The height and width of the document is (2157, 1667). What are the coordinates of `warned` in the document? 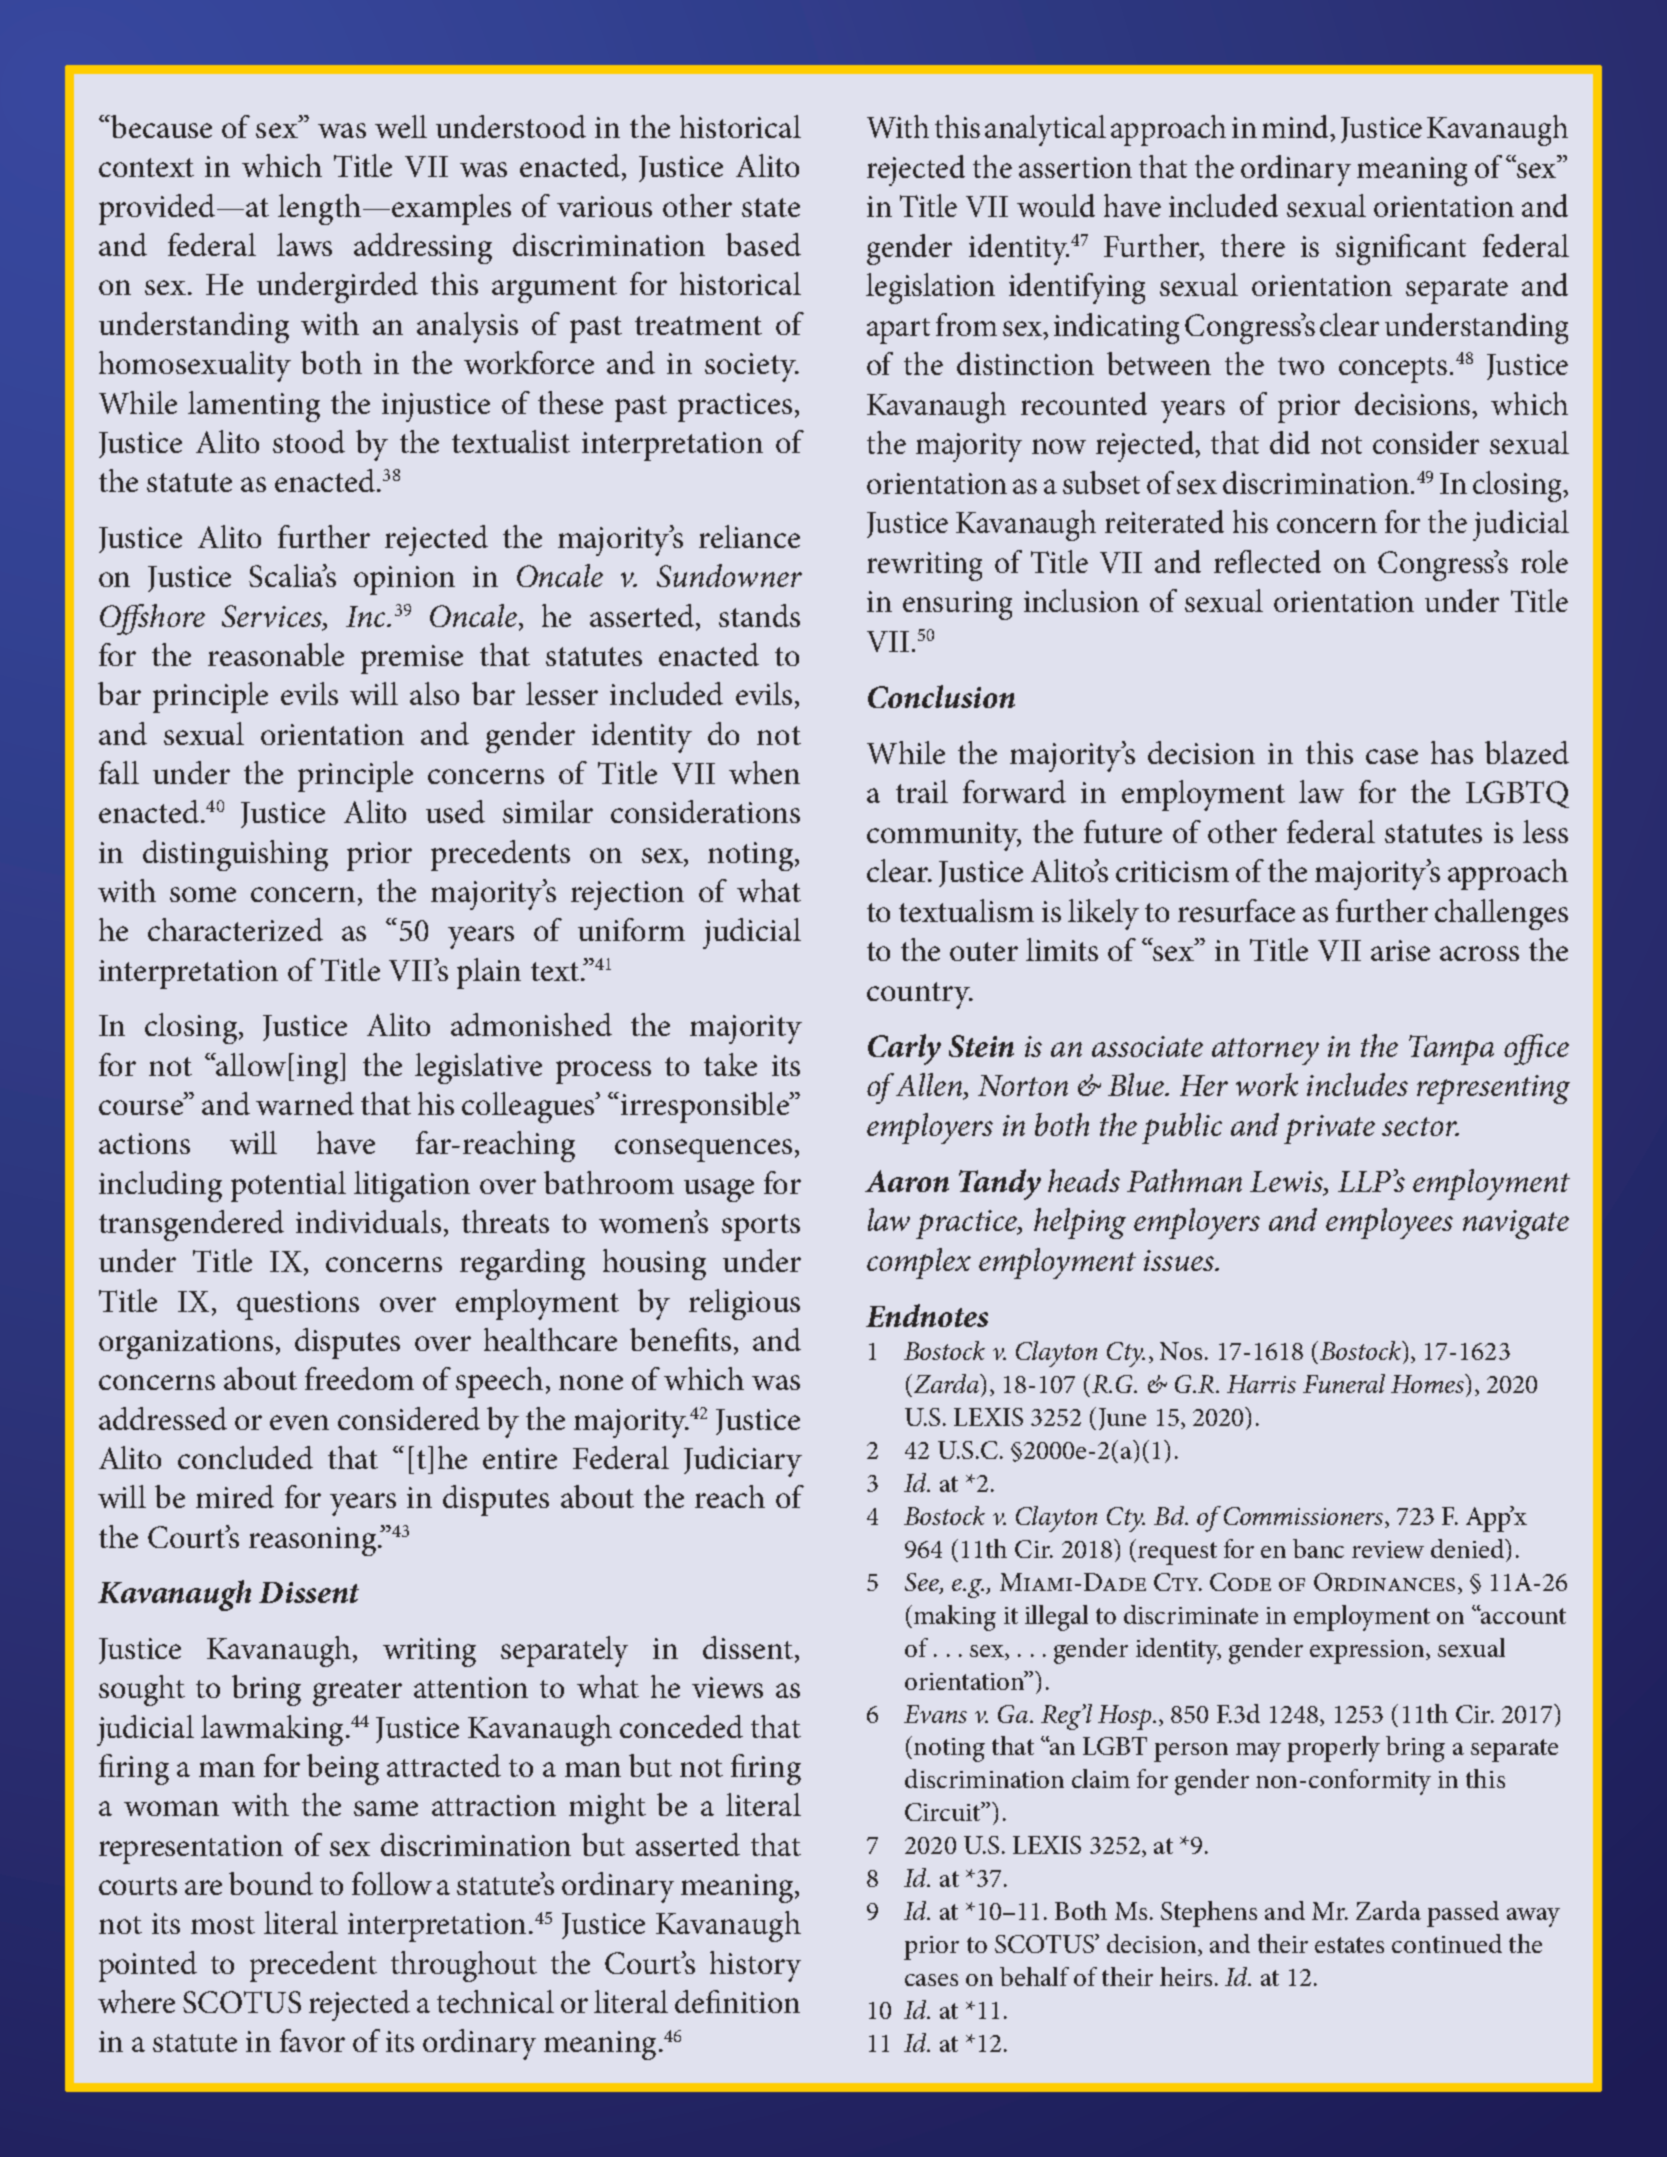 It's located at (305, 1103).
